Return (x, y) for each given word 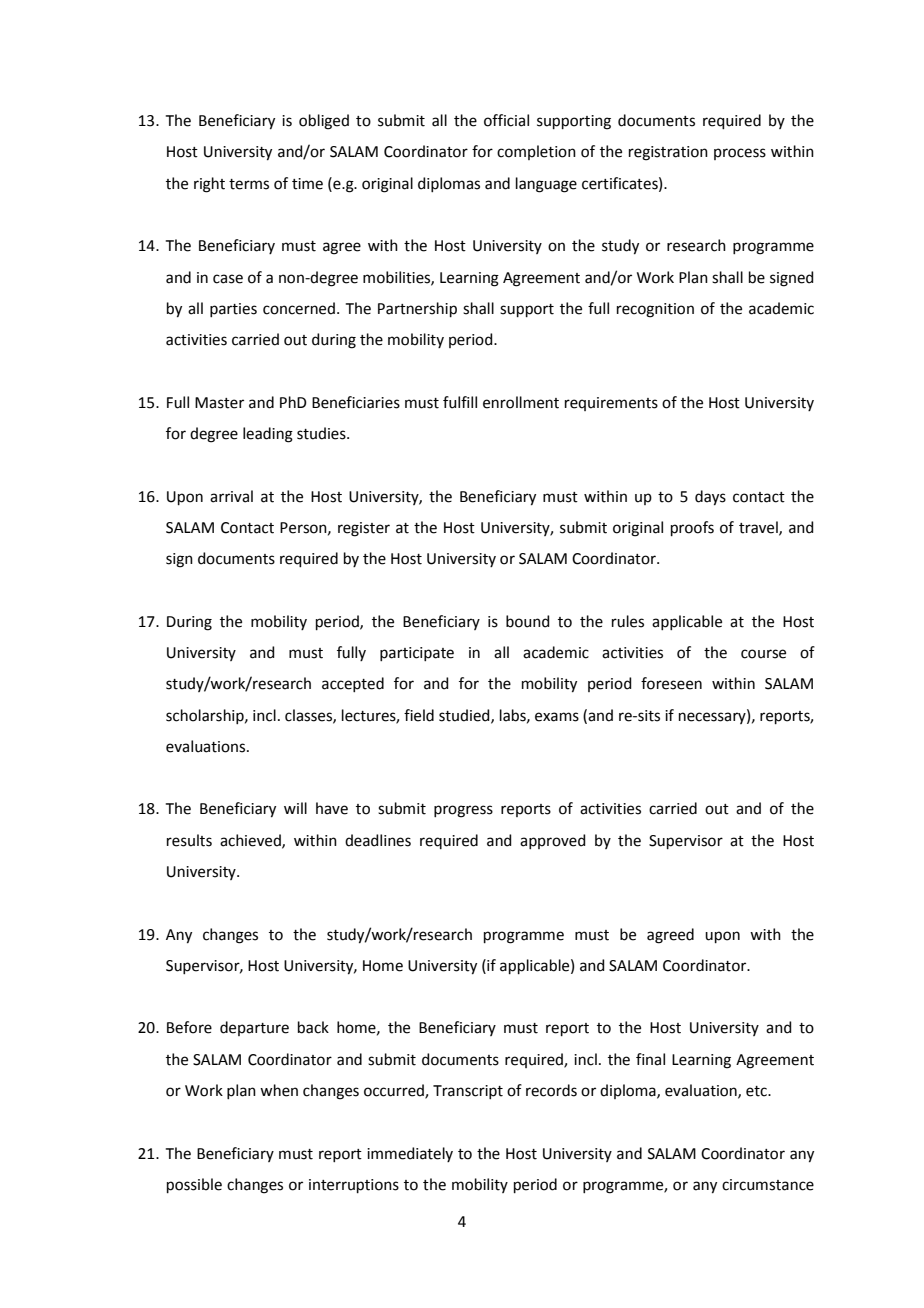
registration (668, 153)
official (506, 120)
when (279, 1090)
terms (249, 184)
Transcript (468, 1092)
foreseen (671, 683)
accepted (353, 684)
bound (528, 621)
